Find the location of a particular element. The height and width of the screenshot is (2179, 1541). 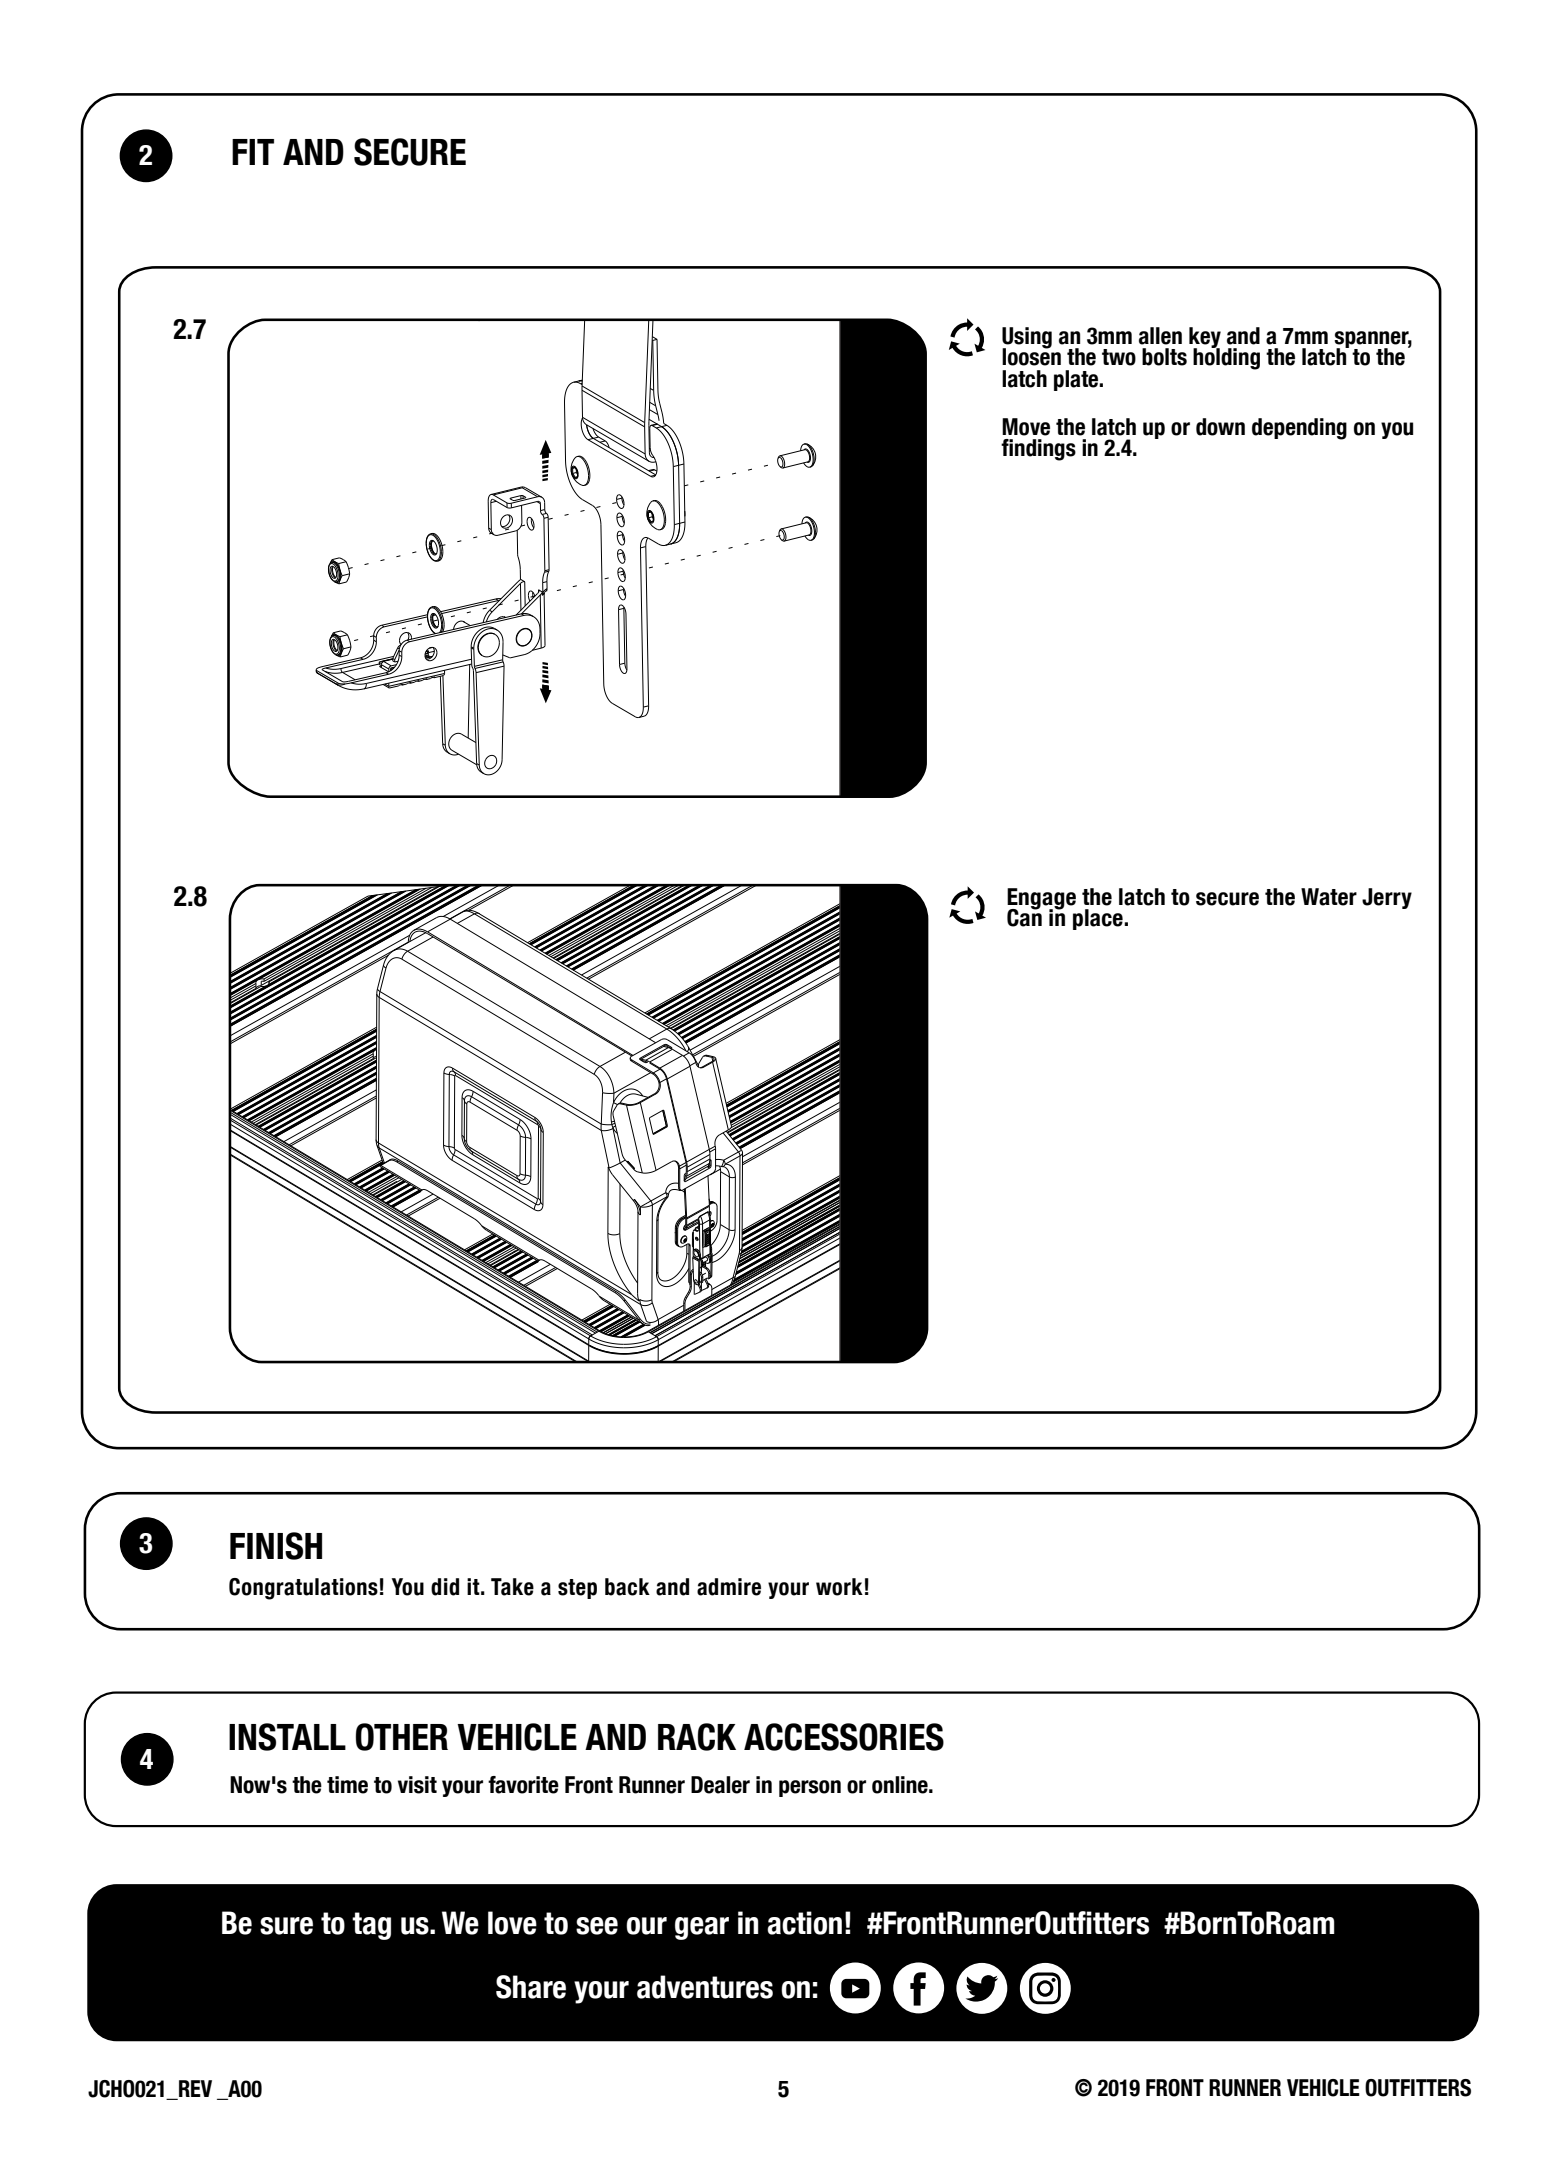

did is located at coordinates (445, 1587).
